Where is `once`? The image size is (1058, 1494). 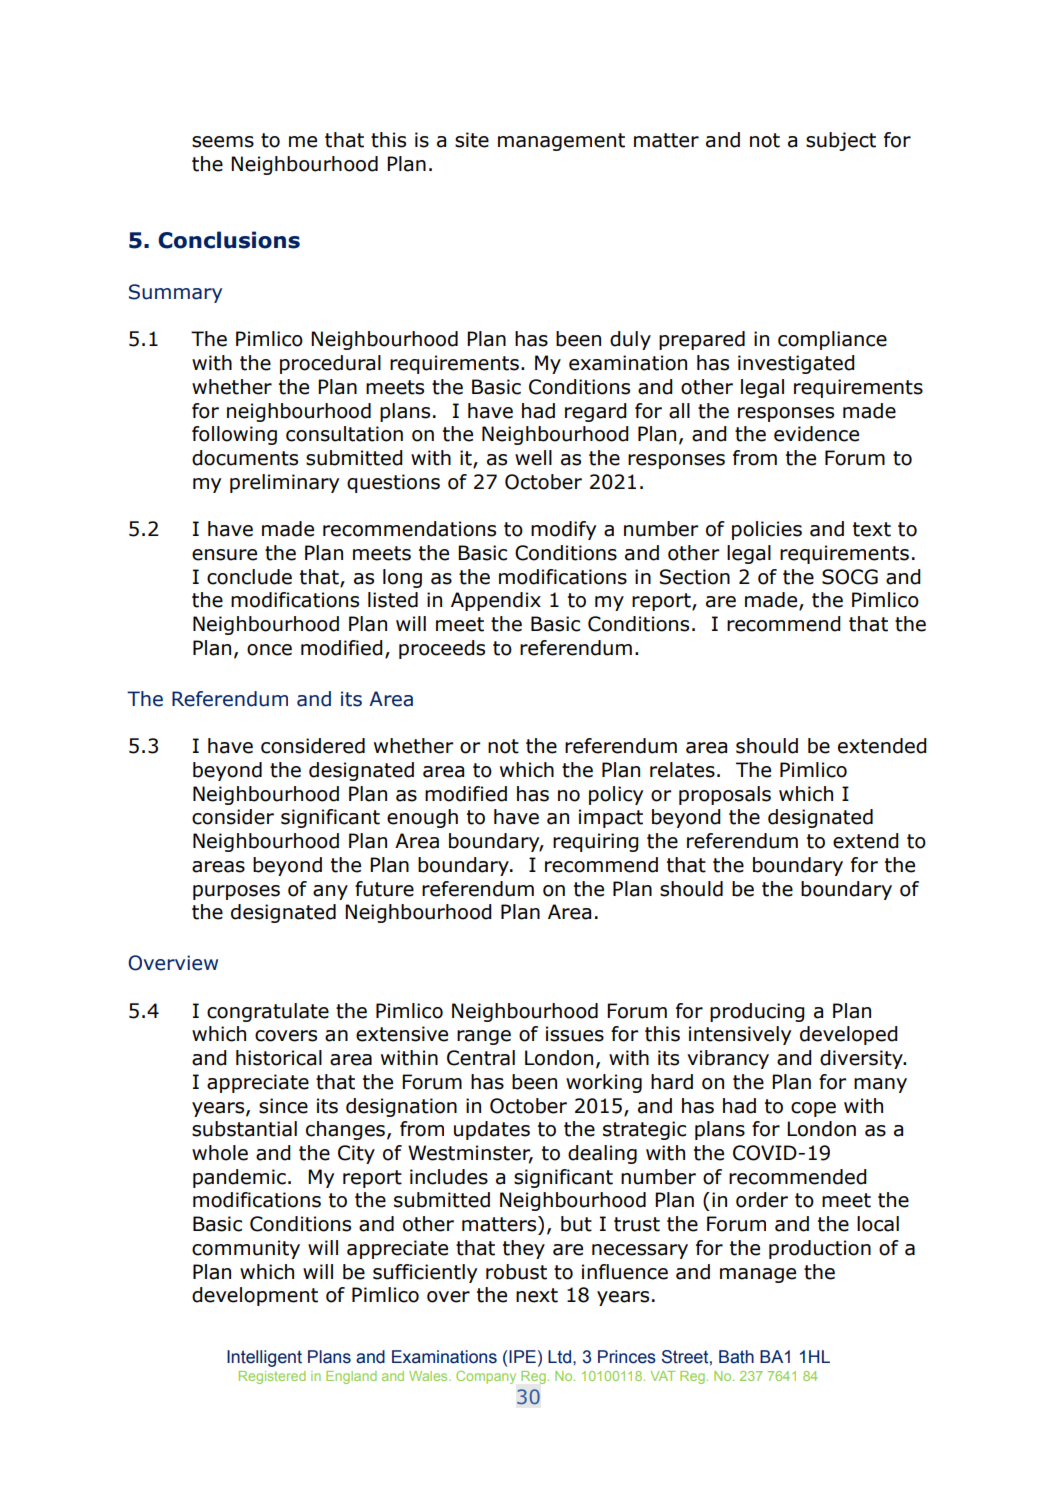
once is located at coordinates (269, 650).
